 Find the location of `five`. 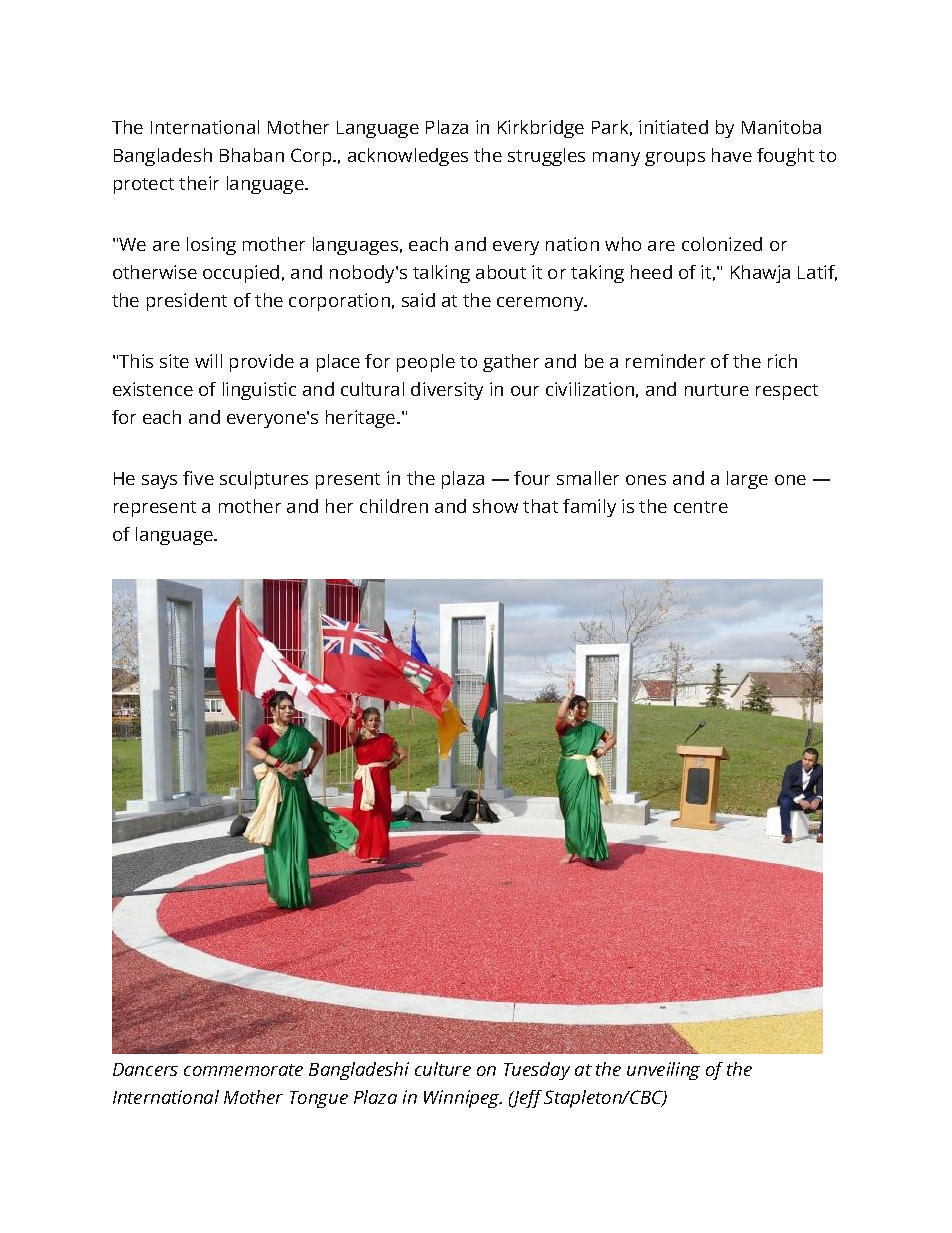

five is located at coordinates (198, 478).
